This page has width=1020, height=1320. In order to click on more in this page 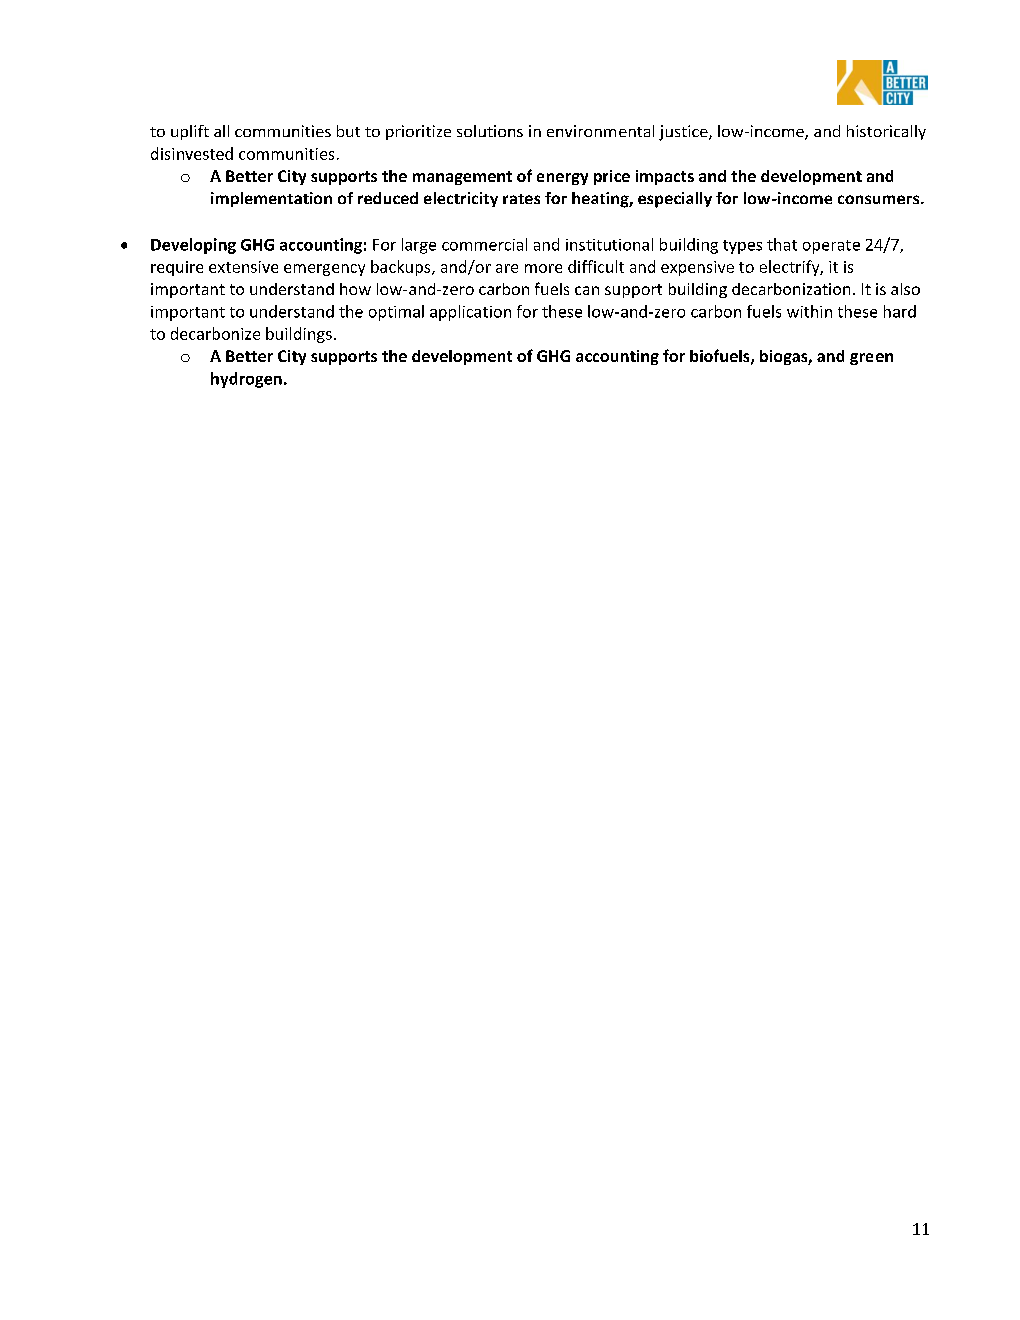, I will do `click(543, 268)`.
